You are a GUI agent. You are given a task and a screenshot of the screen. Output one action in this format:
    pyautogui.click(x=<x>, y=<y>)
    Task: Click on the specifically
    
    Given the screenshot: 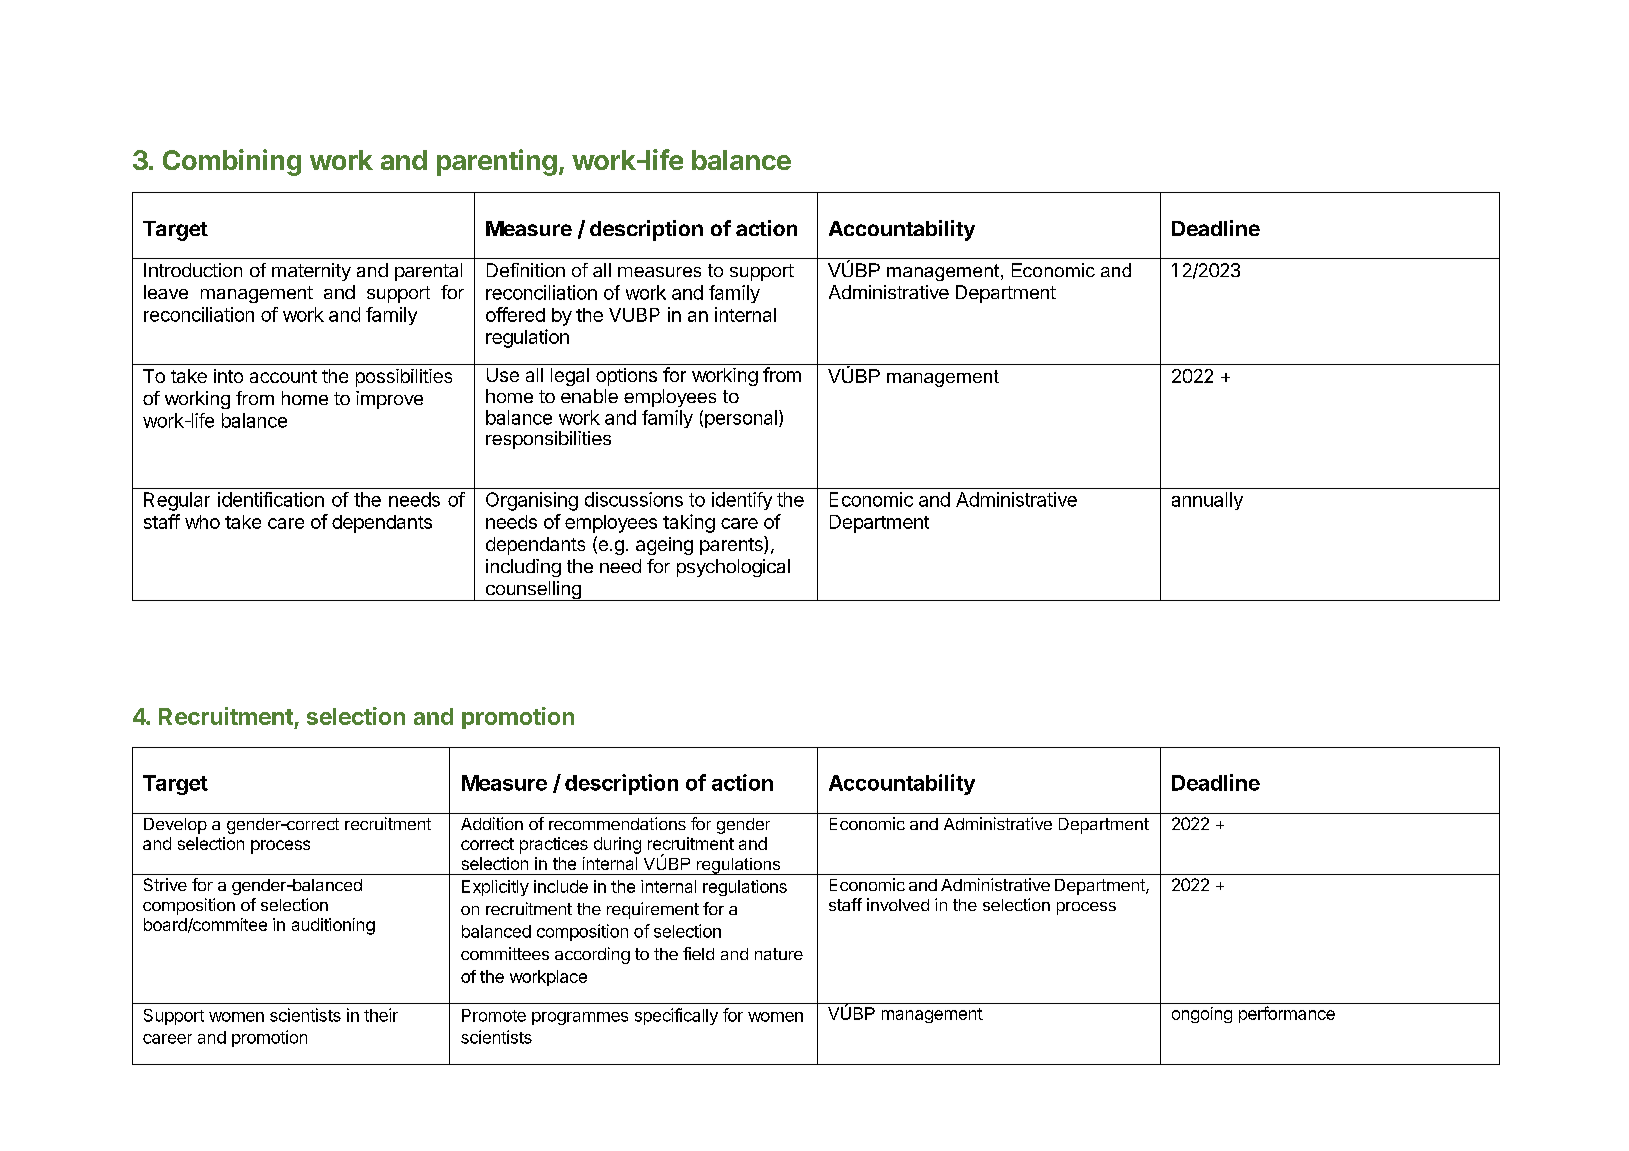 What is the action you would take?
    pyautogui.click(x=676, y=1016)
